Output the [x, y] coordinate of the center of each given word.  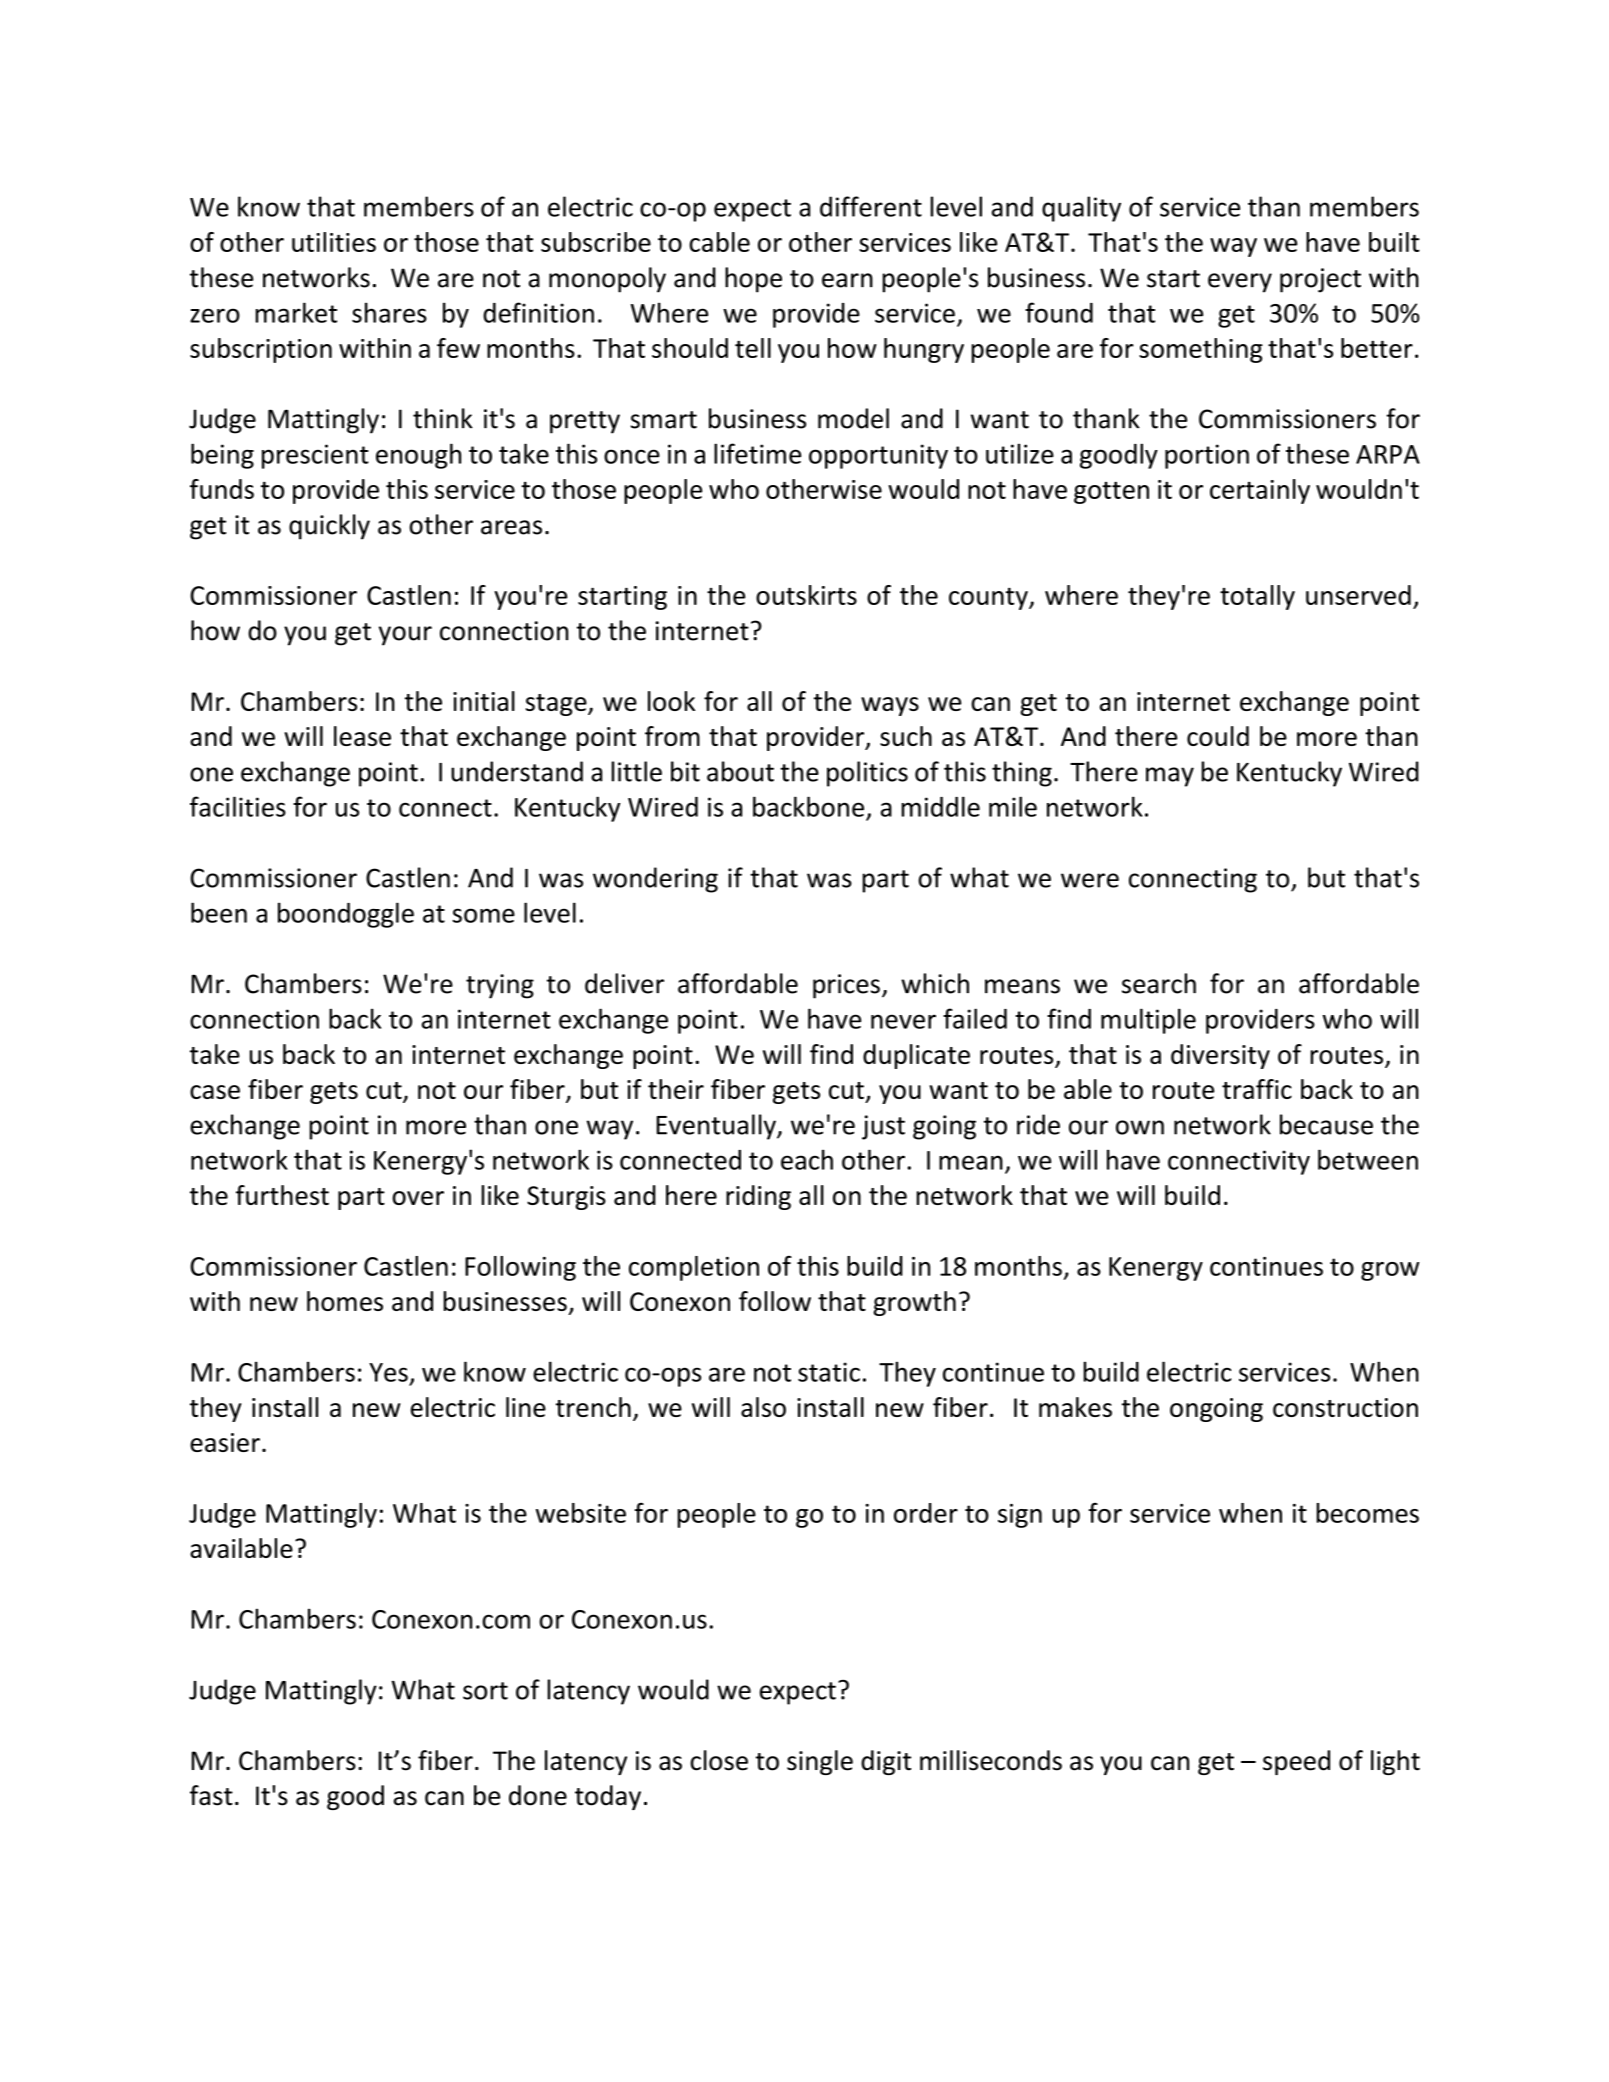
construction [1345, 1407]
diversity [1220, 1056]
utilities [334, 242]
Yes [388, 1372]
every [1240, 283]
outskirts [806, 595]
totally [1257, 597]
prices [846, 986]
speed [1296, 1762]
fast [211, 1795]
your [405, 636]
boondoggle [346, 915]
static [829, 1372]
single [820, 1762]
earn [847, 280]
